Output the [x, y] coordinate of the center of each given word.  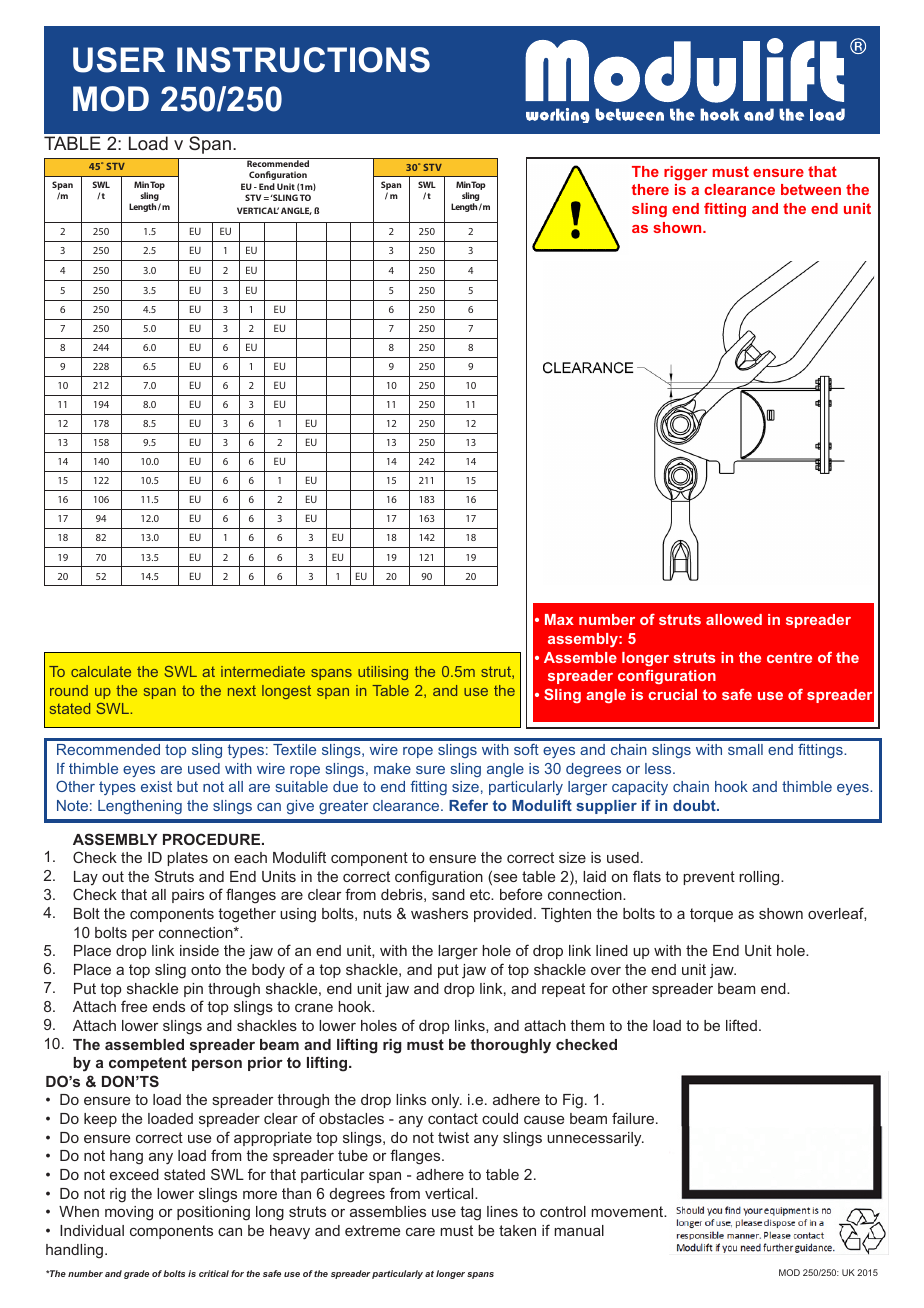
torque [711, 915]
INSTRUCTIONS [303, 60]
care [420, 1232]
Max [559, 619]
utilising [383, 673]
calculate [101, 671]
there [650, 189]
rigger [686, 173]
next [242, 691]
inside [199, 950]
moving [129, 1213]
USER [119, 60]
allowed [734, 619]
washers [439, 913]
